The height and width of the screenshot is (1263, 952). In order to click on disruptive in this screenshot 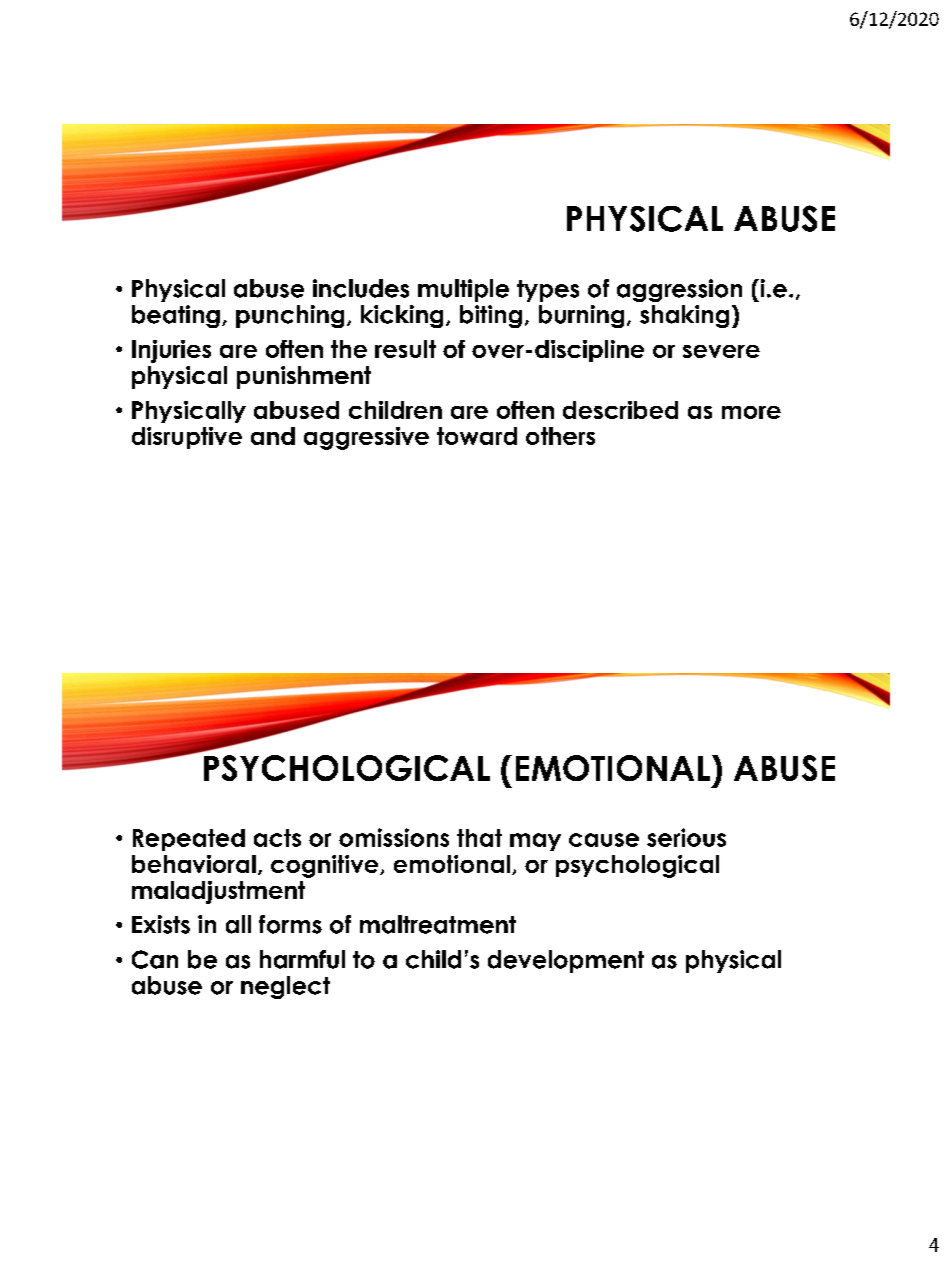, I will do `click(187, 438)`.
